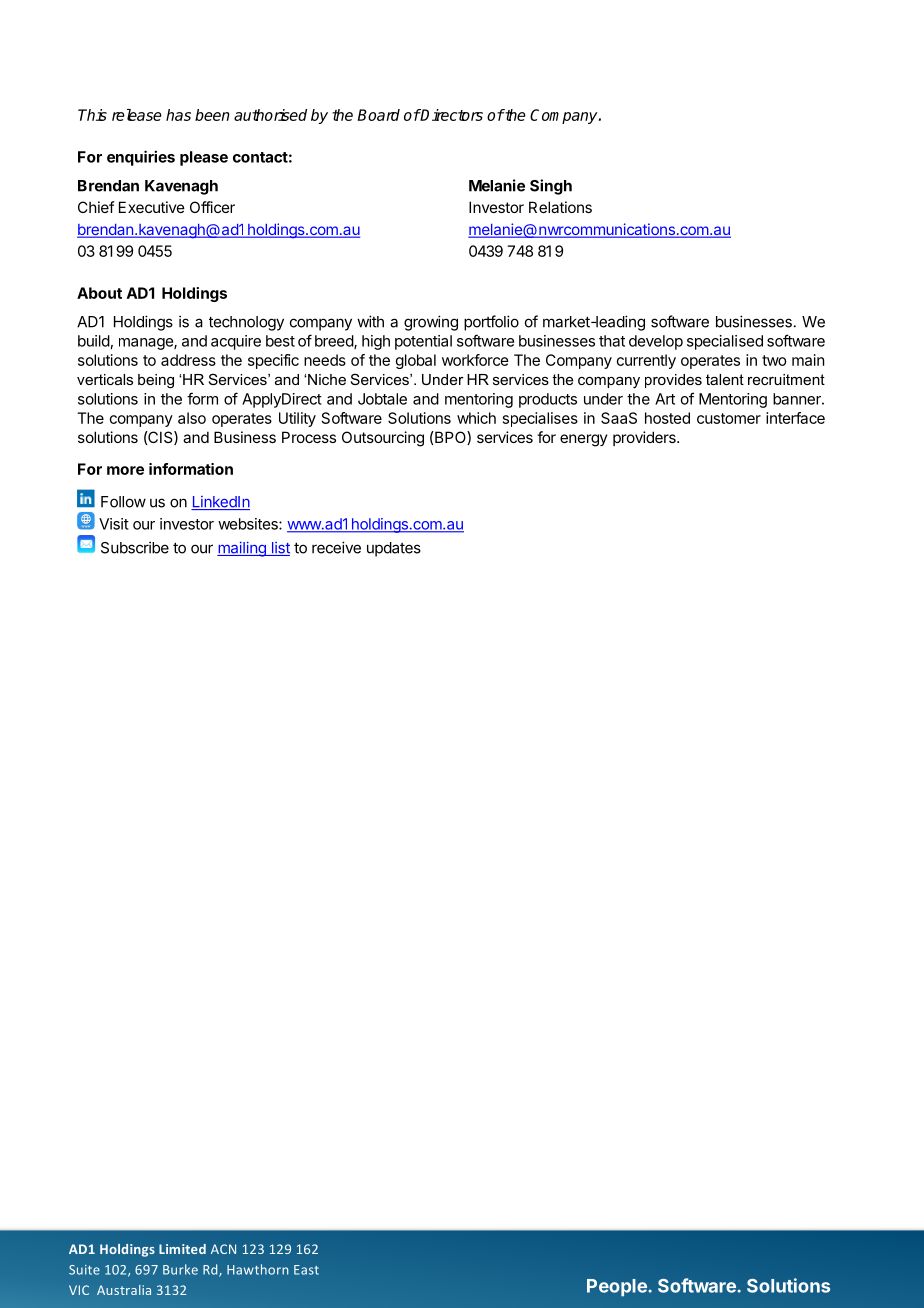  I want to click on Limited, so click(182, 1249).
